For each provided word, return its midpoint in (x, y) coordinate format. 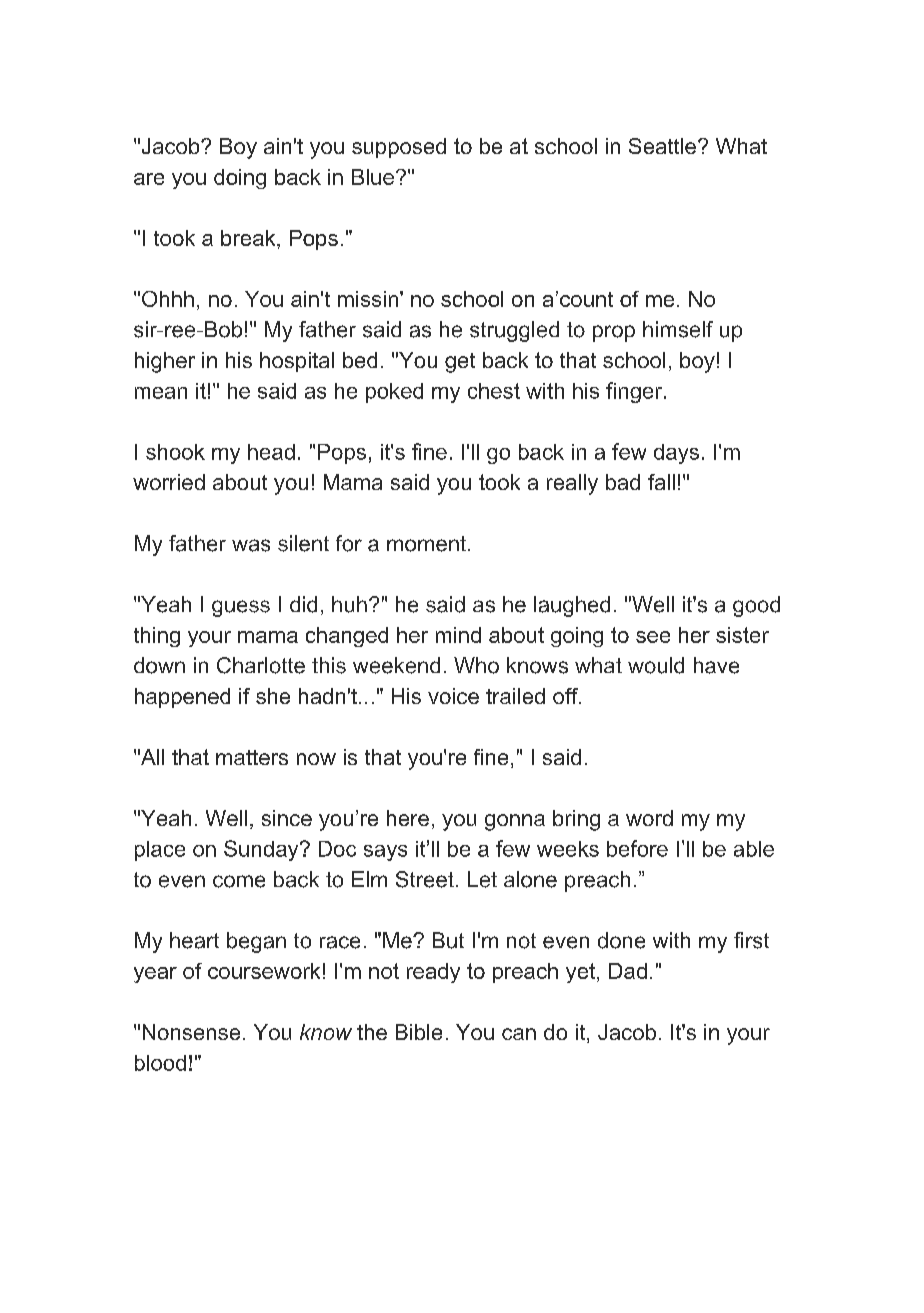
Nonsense (191, 1032)
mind (458, 635)
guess (241, 608)
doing (240, 179)
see (653, 637)
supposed (399, 148)
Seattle (662, 146)
